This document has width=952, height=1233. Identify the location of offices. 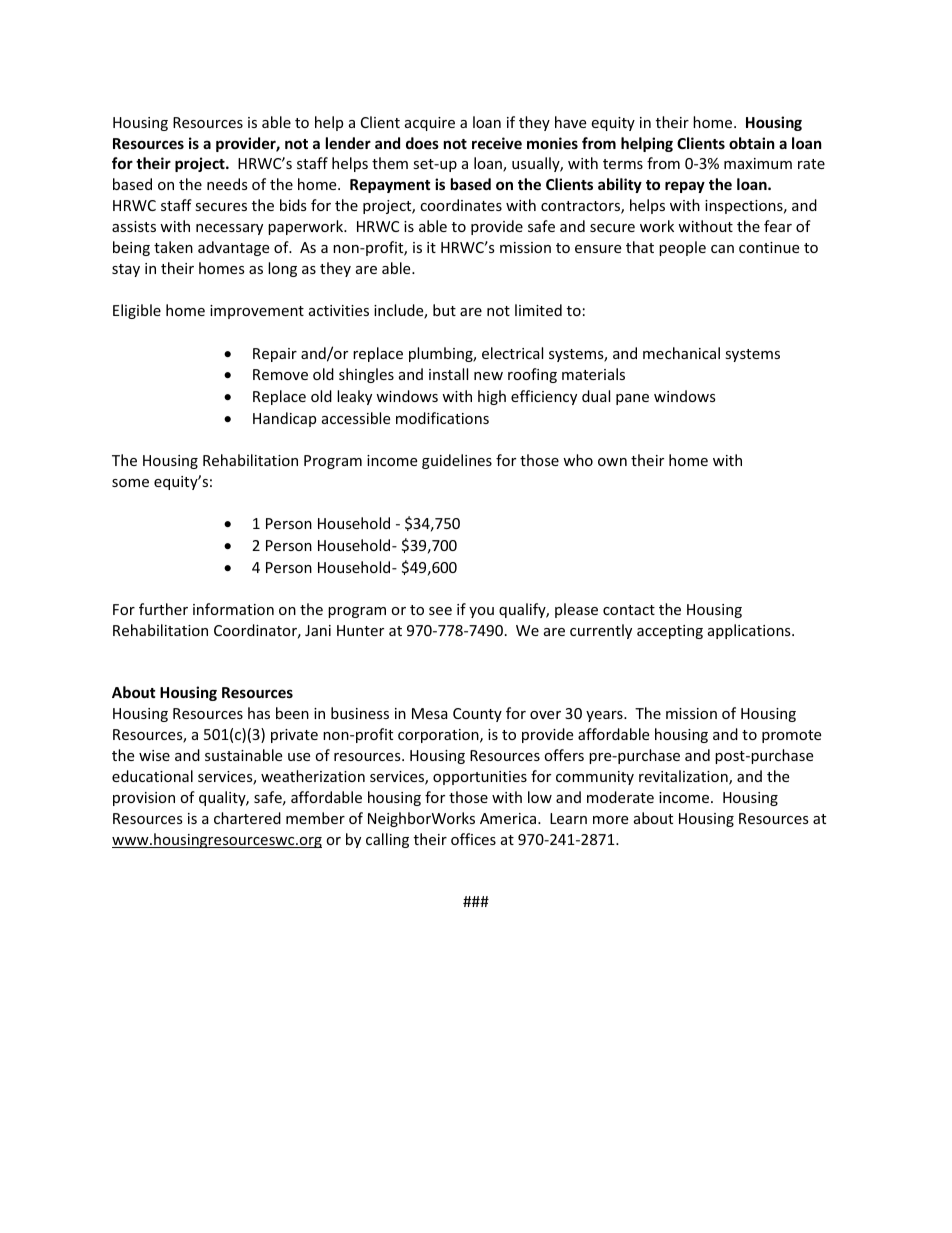
(473, 839).
